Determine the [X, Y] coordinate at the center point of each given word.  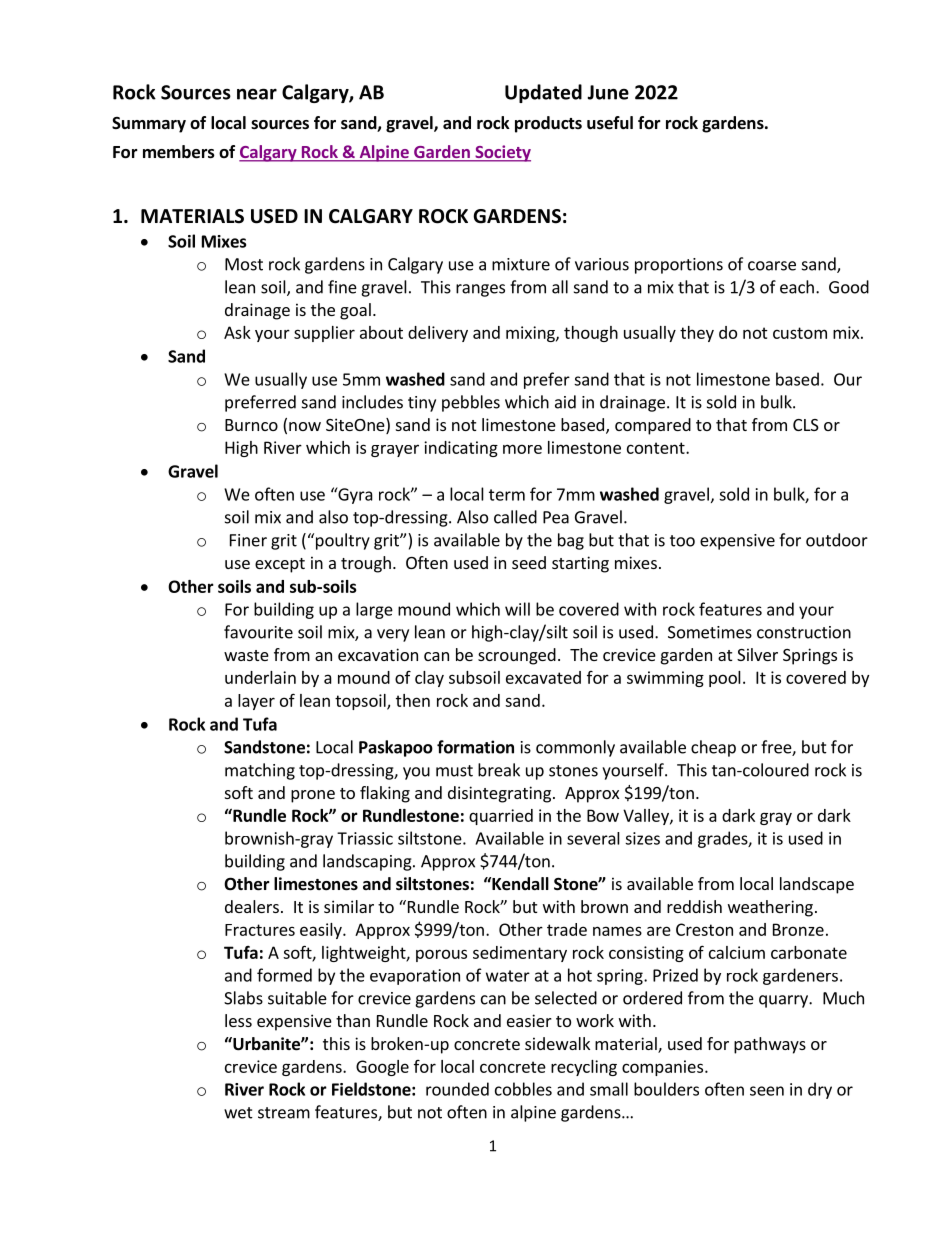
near [257, 94]
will [517, 609]
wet [238, 1113]
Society [502, 153]
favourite [258, 632]
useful [610, 123]
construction [804, 632]
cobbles [523, 1089]
